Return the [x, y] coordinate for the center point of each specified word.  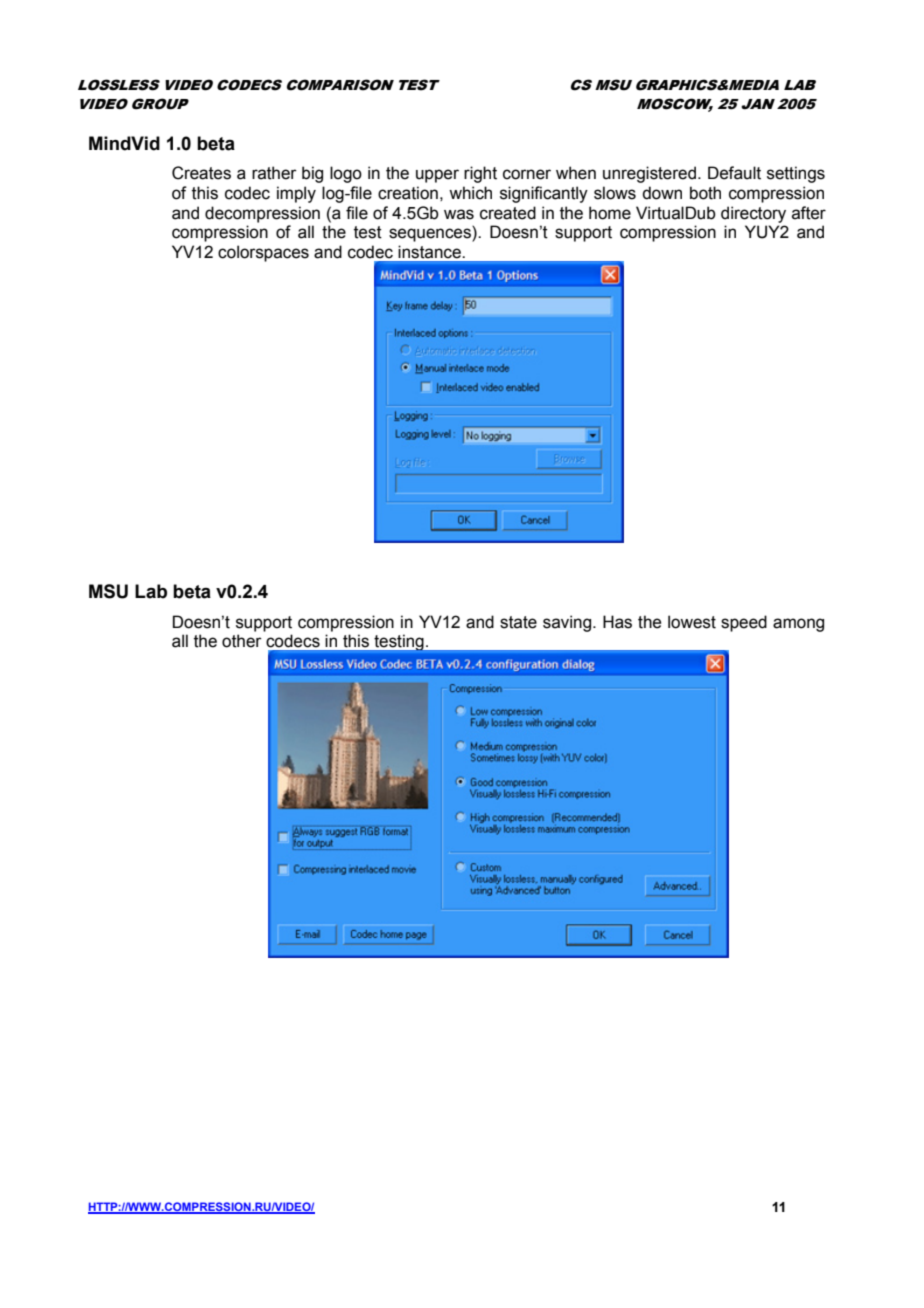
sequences [431, 235]
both [705, 193]
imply [296, 194]
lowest [692, 622]
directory [753, 214]
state [518, 622]
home [610, 213]
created [508, 213]
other [242, 641]
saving [568, 623]
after [809, 213]
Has [617, 622]
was [459, 214]
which [470, 193]
